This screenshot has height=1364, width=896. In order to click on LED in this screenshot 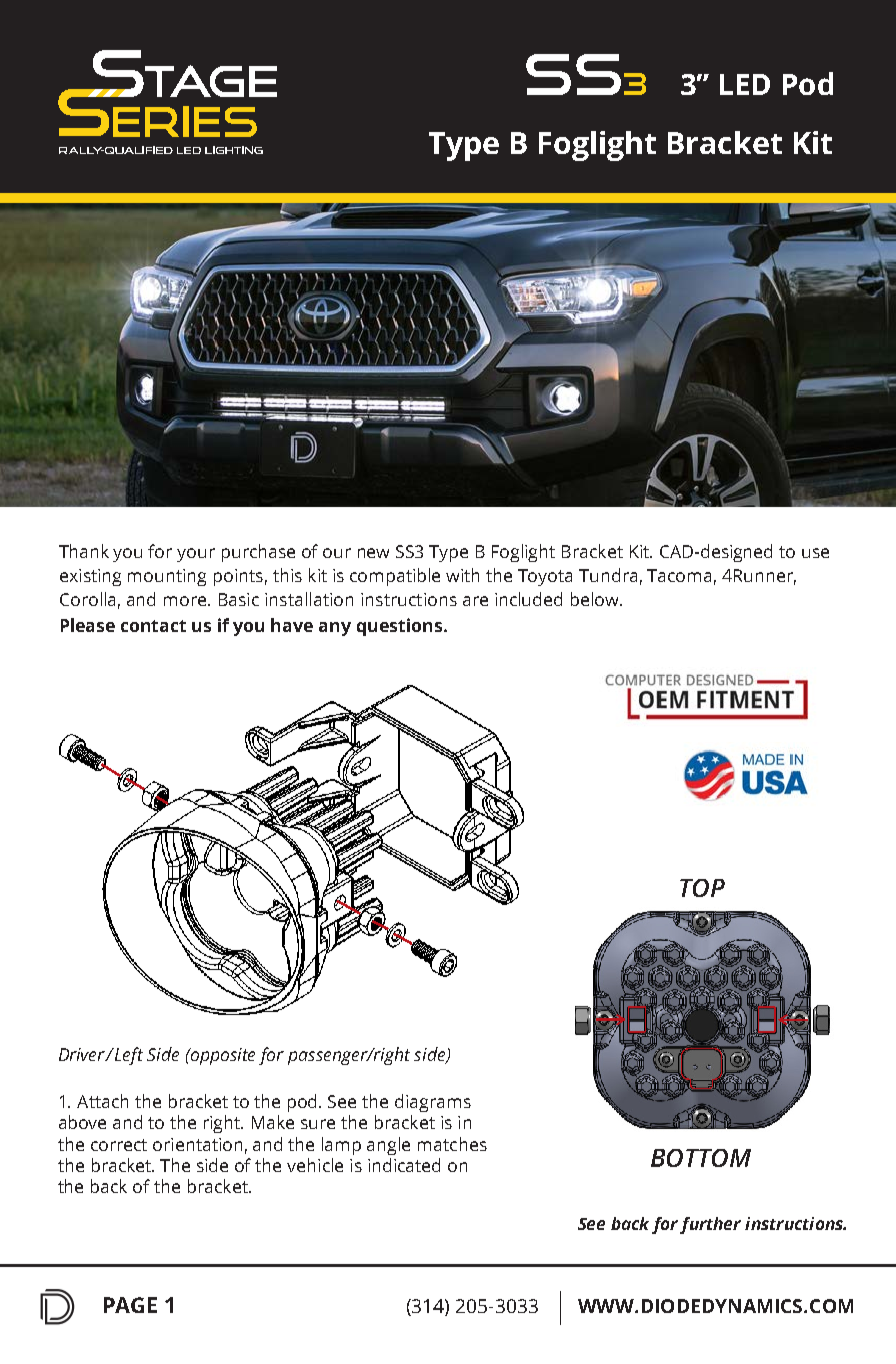, I will do `click(745, 84)`.
